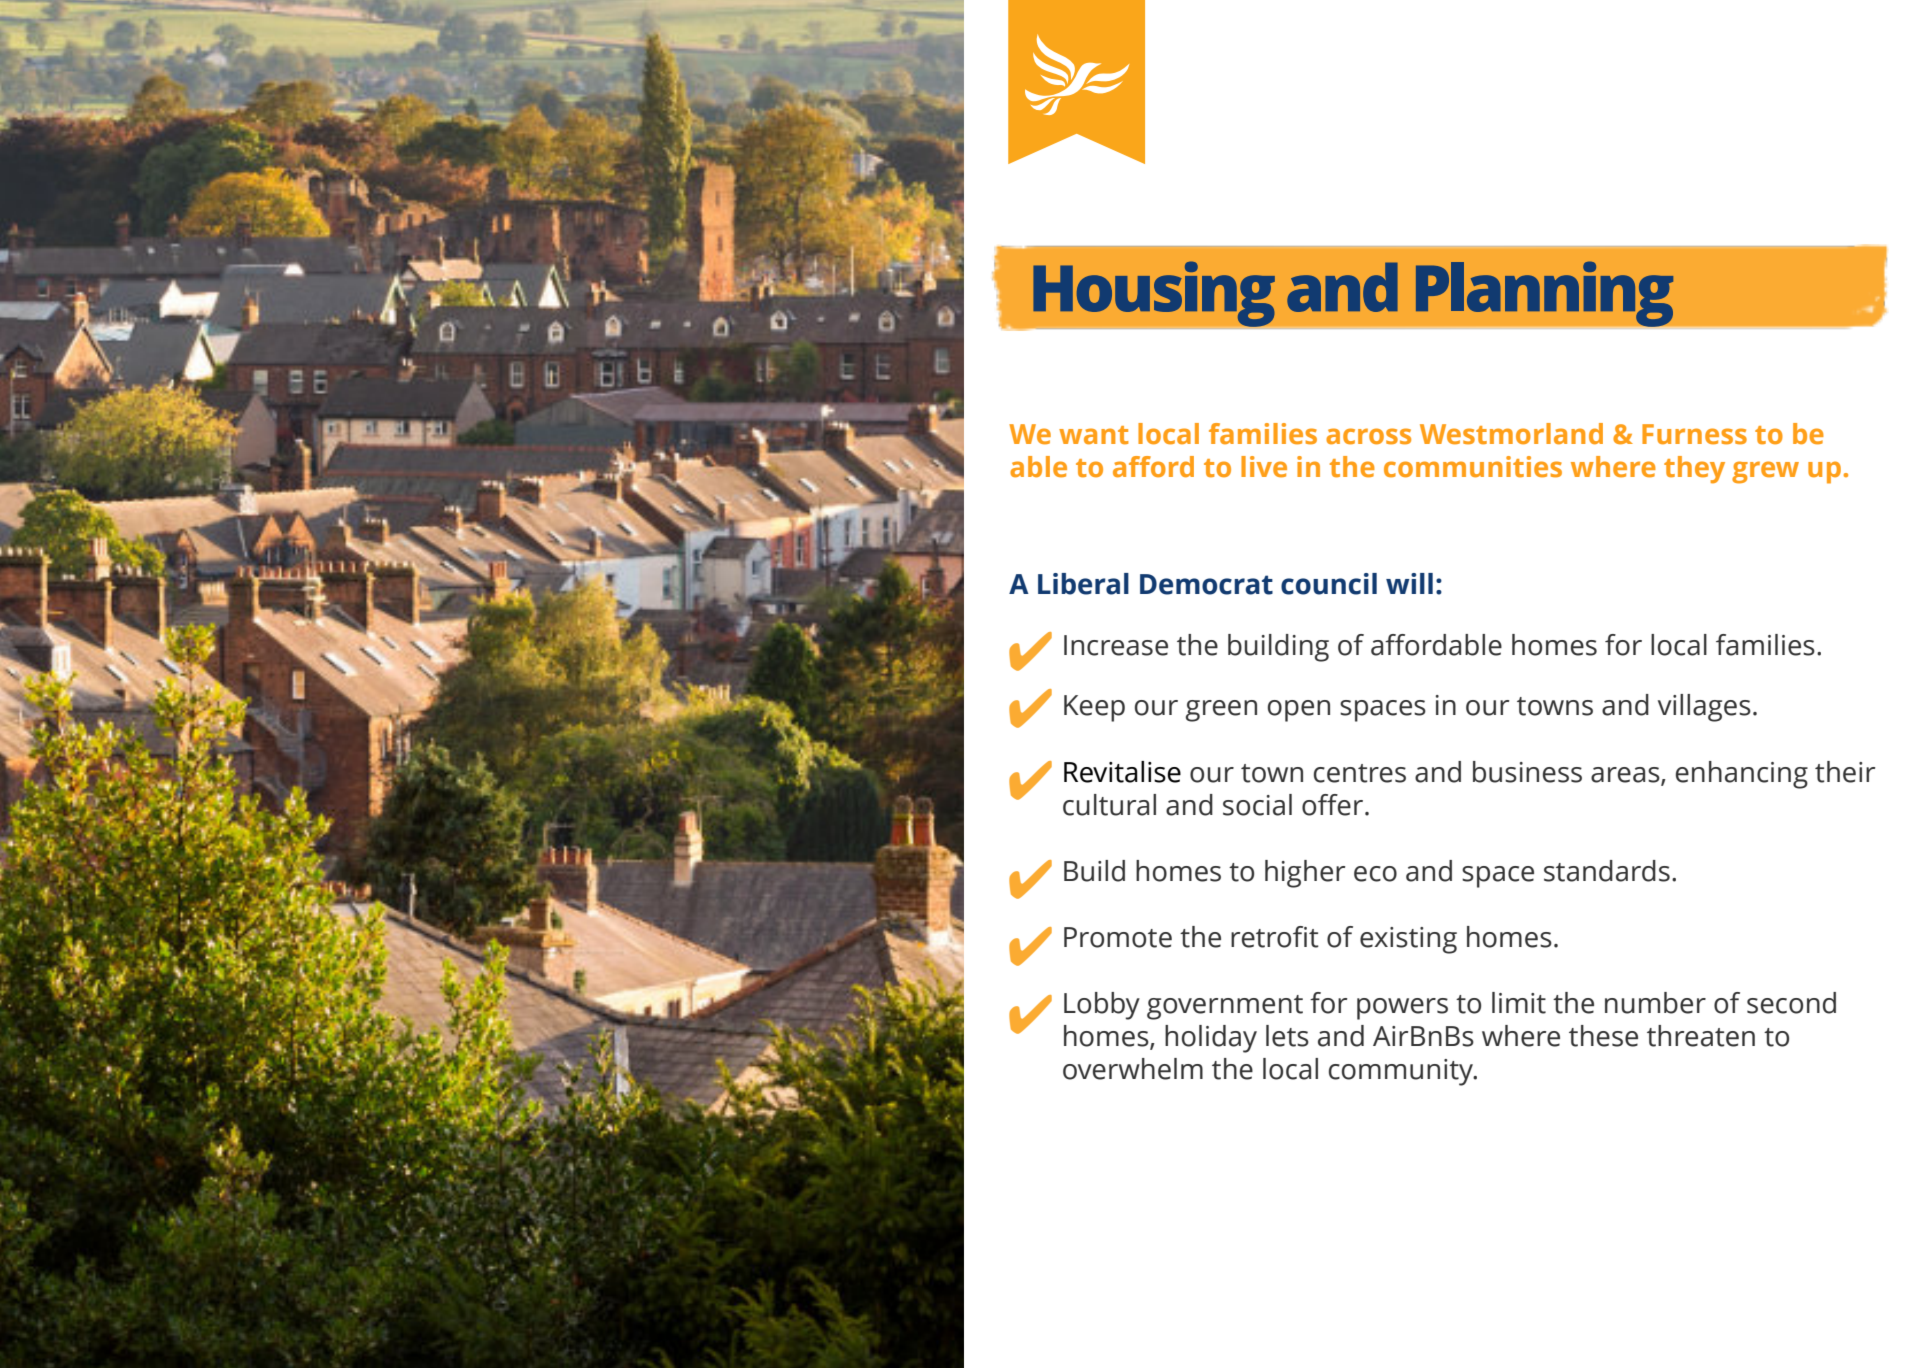  What do you see at coordinates (1742, 775) in the image?
I see `enhancing` at bounding box center [1742, 775].
